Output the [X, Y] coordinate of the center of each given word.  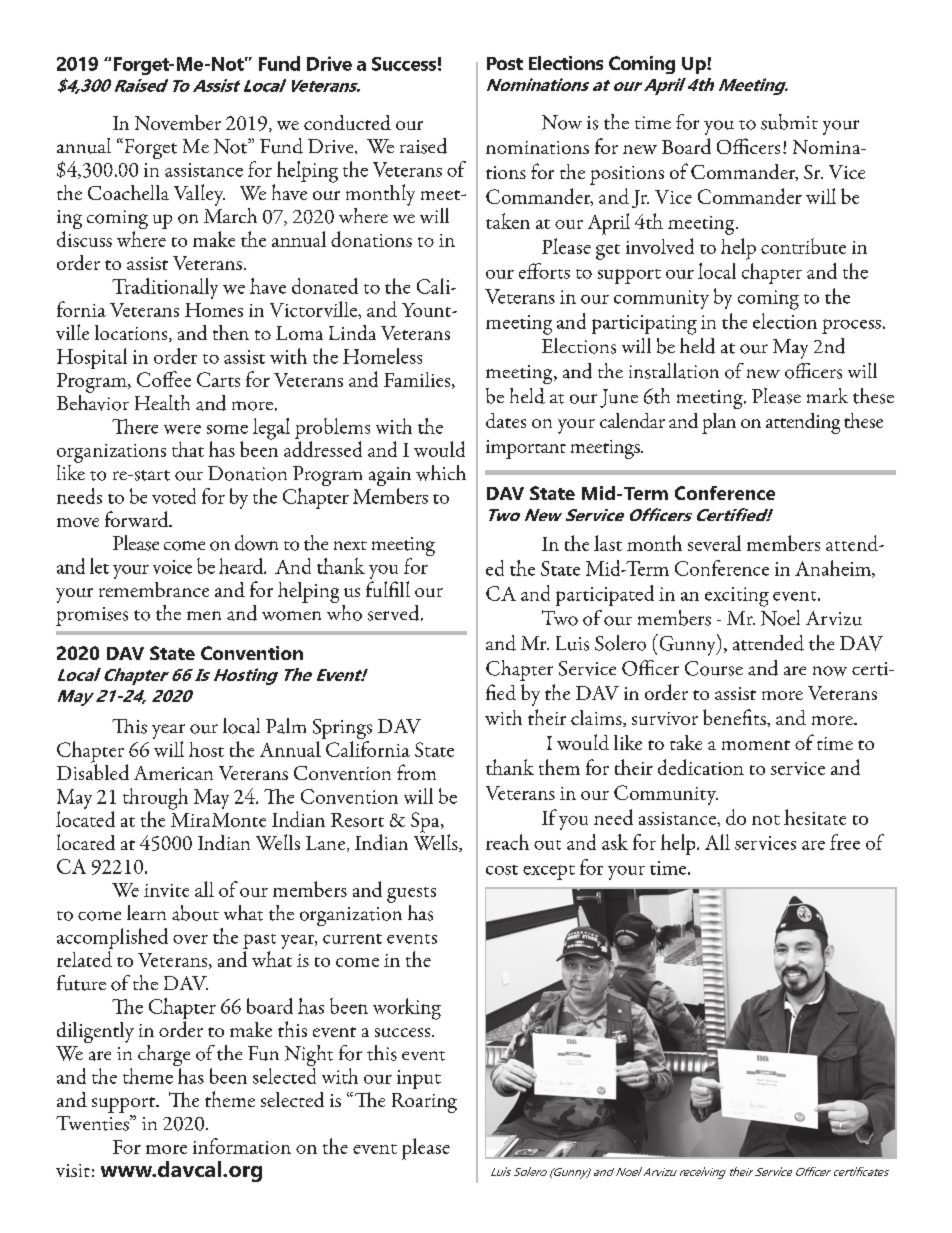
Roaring [424, 1103]
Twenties [93, 1123]
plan [719, 423]
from [416, 772]
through [155, 800]
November [178, 122]
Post [505, 63]
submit [789, 122]
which [441, 473]
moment [756, 745]
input [419, 1079]
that [188, 449]
